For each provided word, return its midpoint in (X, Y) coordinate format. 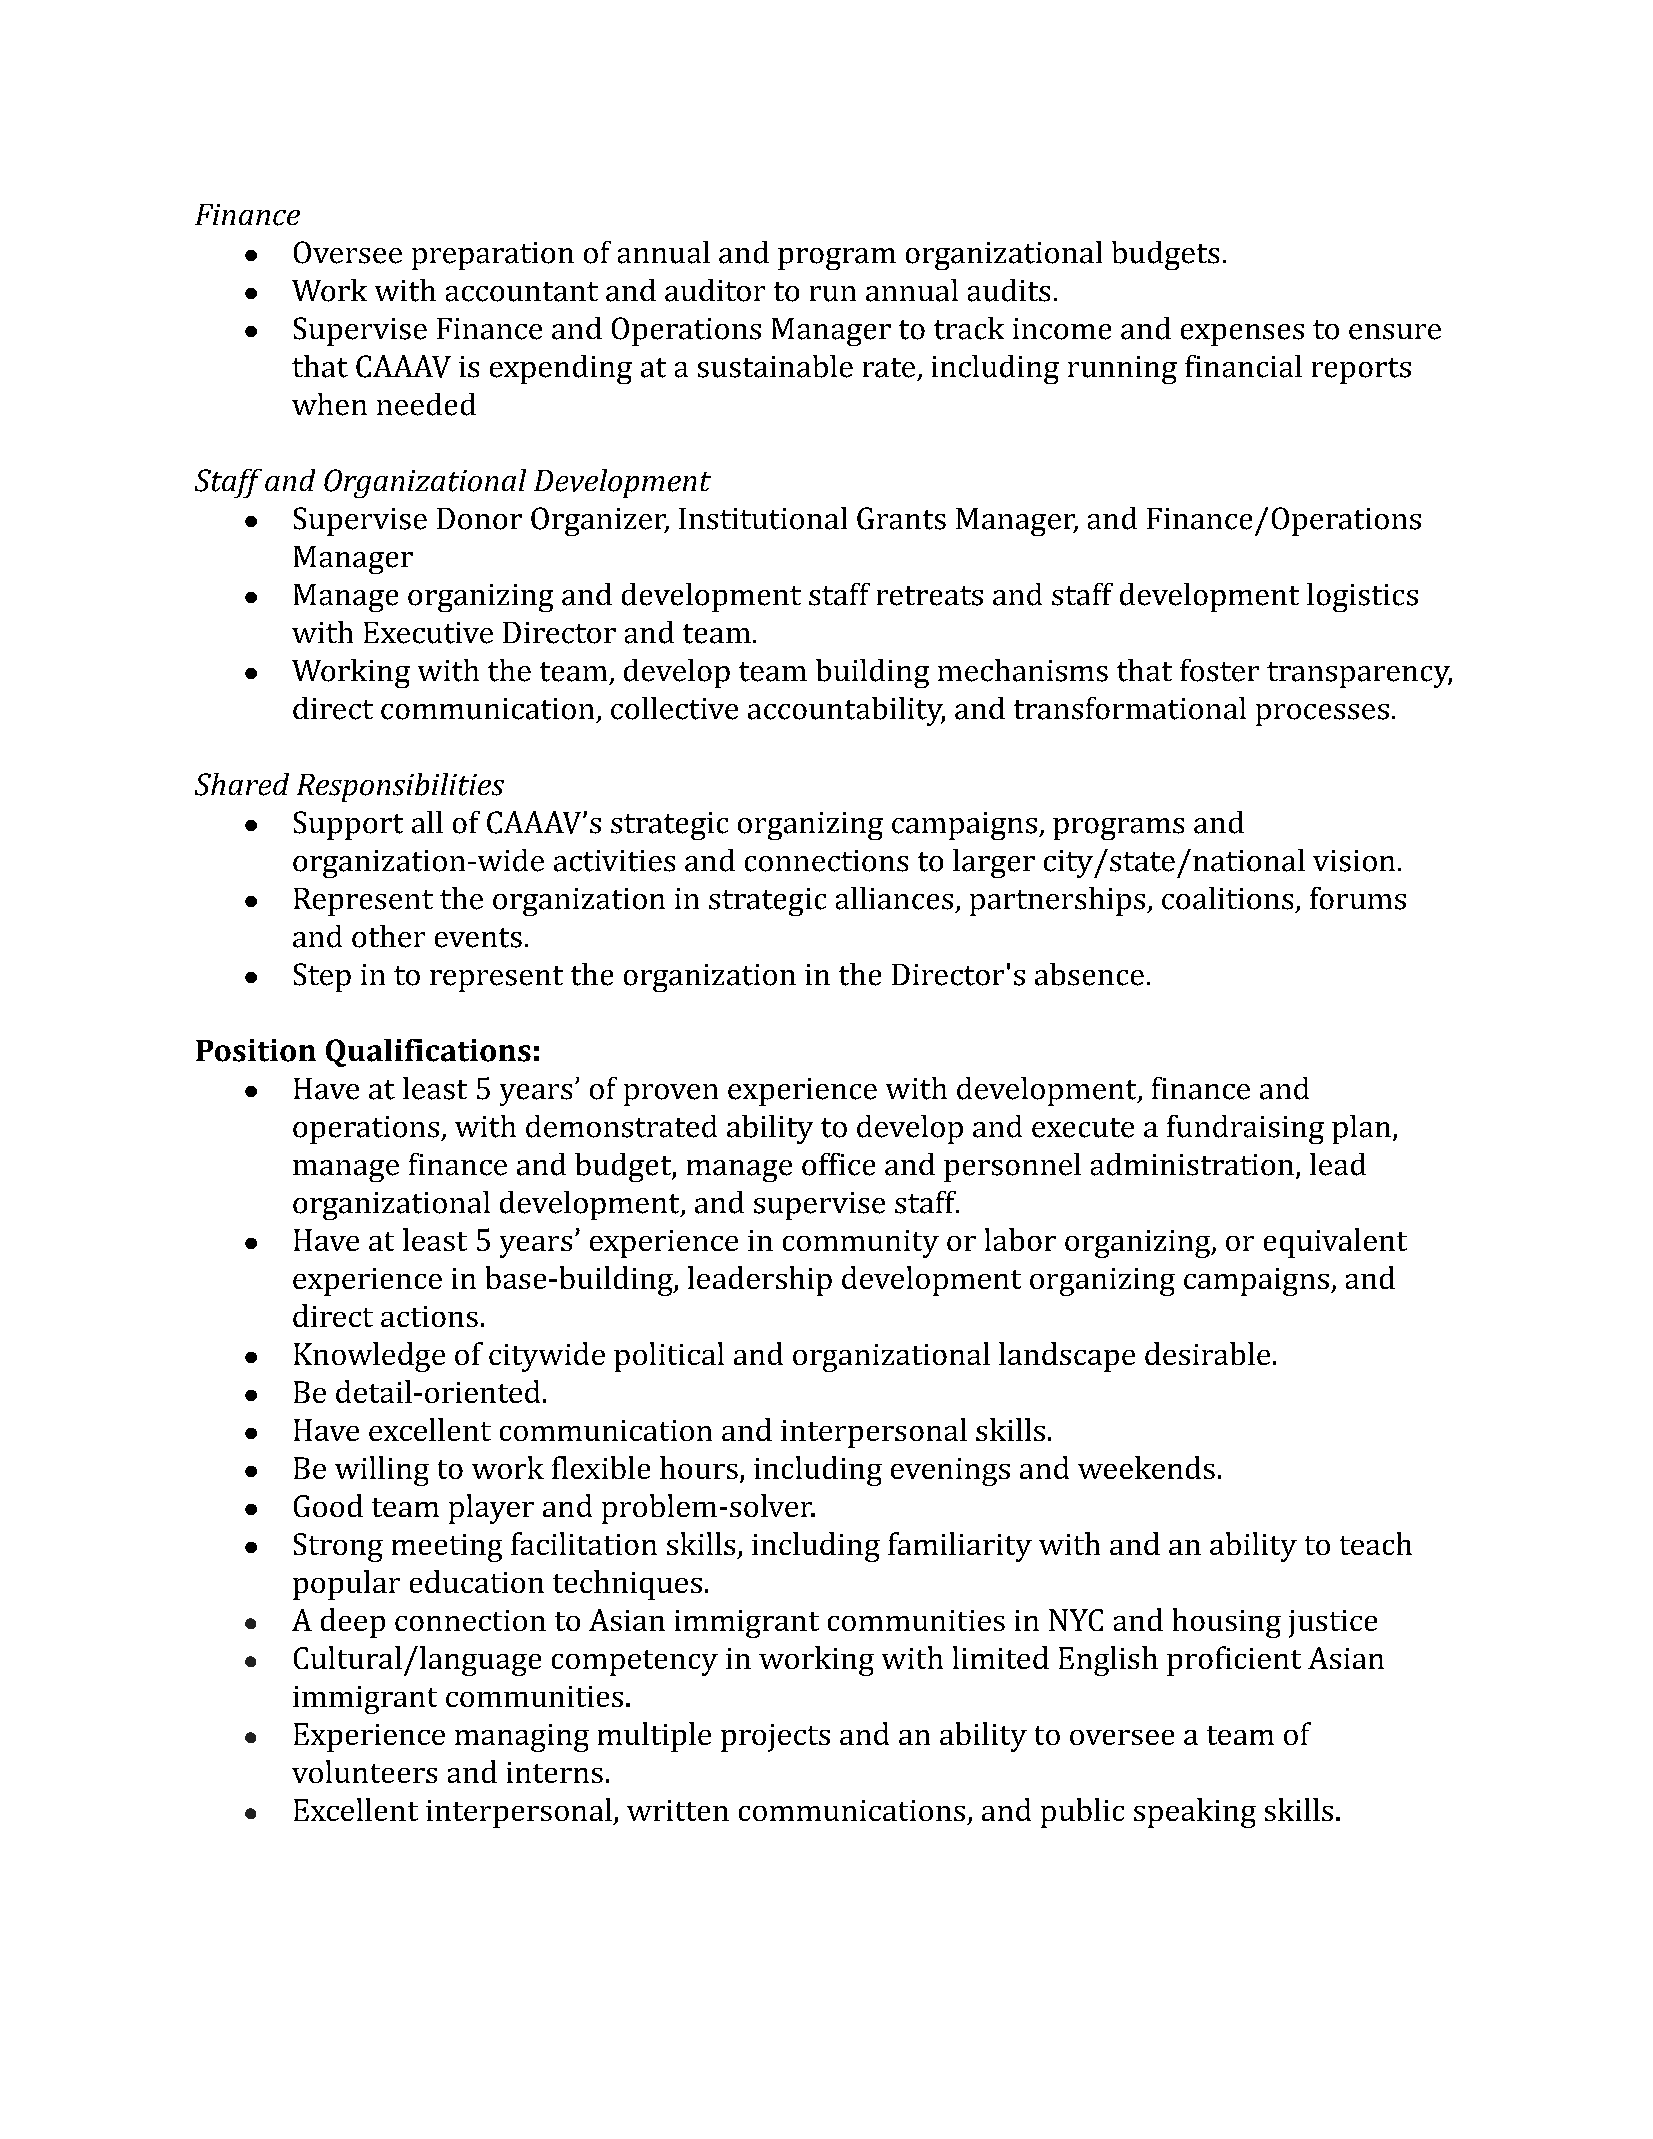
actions (429, 1316)
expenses (1242, 335)
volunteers (364, 1771)
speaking (1195, 1813)
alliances (894, 898)
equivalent (1335, 1243)
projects (775, 1738)
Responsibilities (400, 787)
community (861, 1244)
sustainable (775, 366)
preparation (493, 256)
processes (1322, 715)
